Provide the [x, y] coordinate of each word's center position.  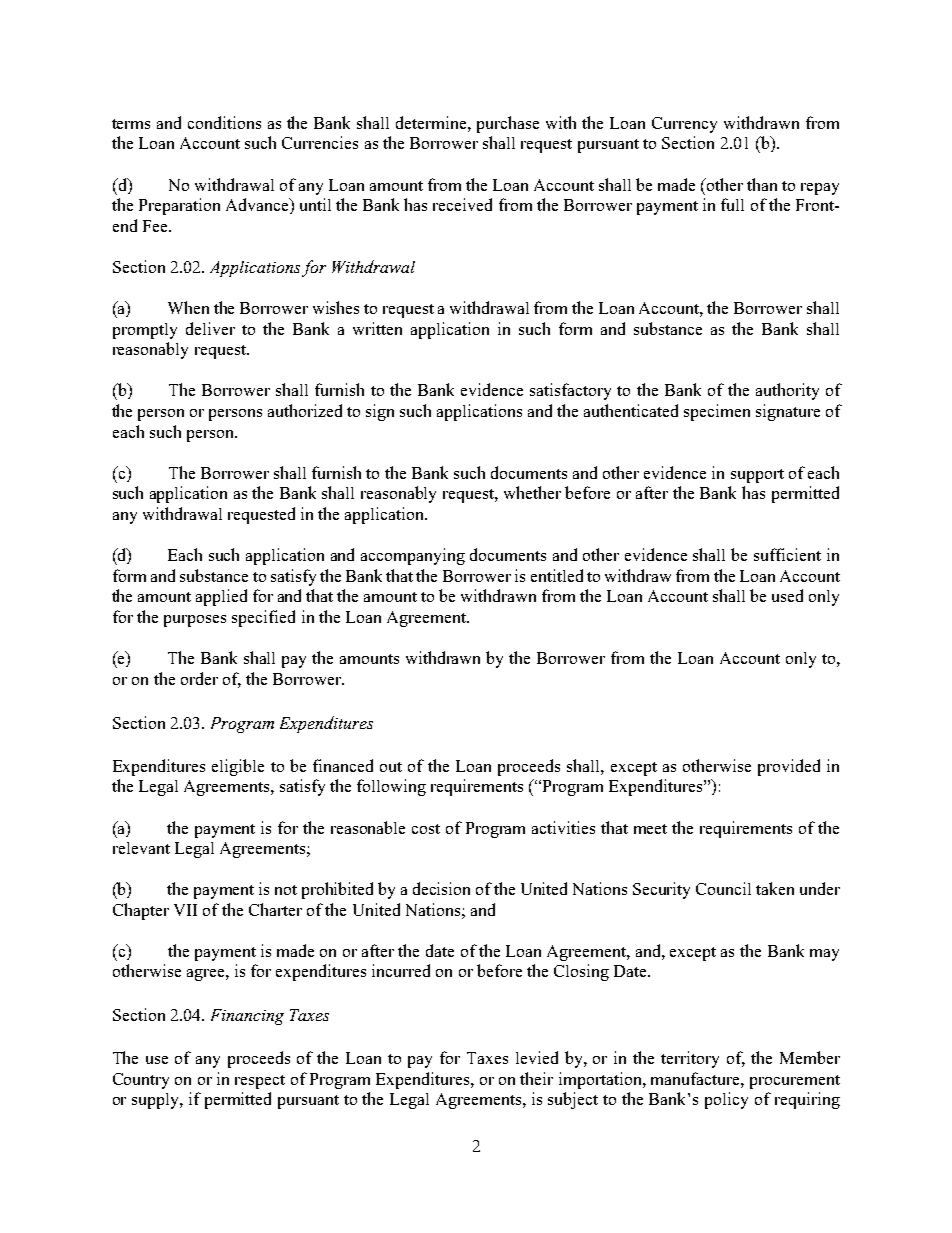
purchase [508, 124]
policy [726, 1100]
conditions [224, 122]
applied [221, 597]
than [762, 184]
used [787, 595]
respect [260, 1082]
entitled [557, 575]
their [536, 1078]
